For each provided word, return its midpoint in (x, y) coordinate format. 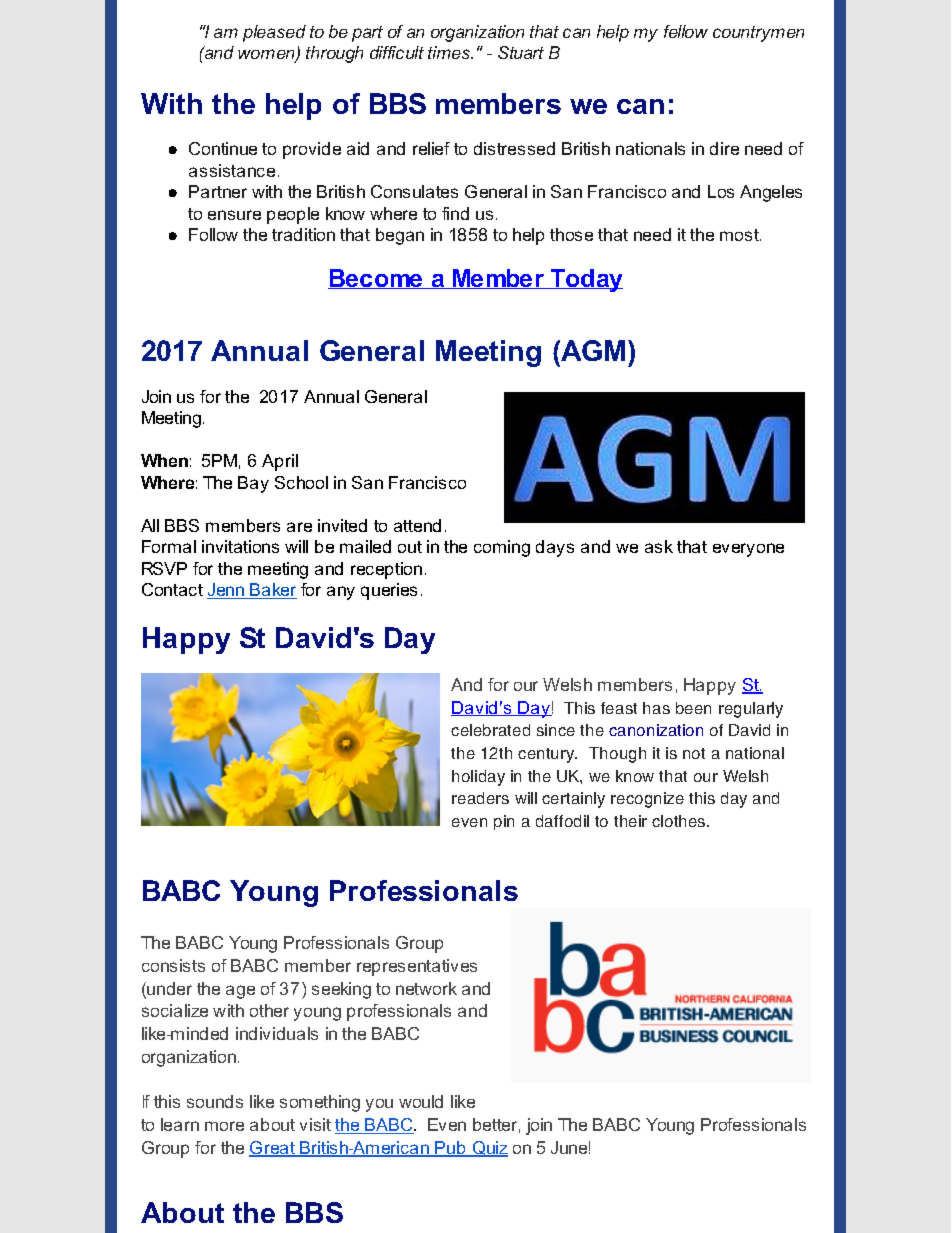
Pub (451, 1149)
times (450, 52)
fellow (686, 31)
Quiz (489, 1149)
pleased (274, 33)
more (224, 1126)
